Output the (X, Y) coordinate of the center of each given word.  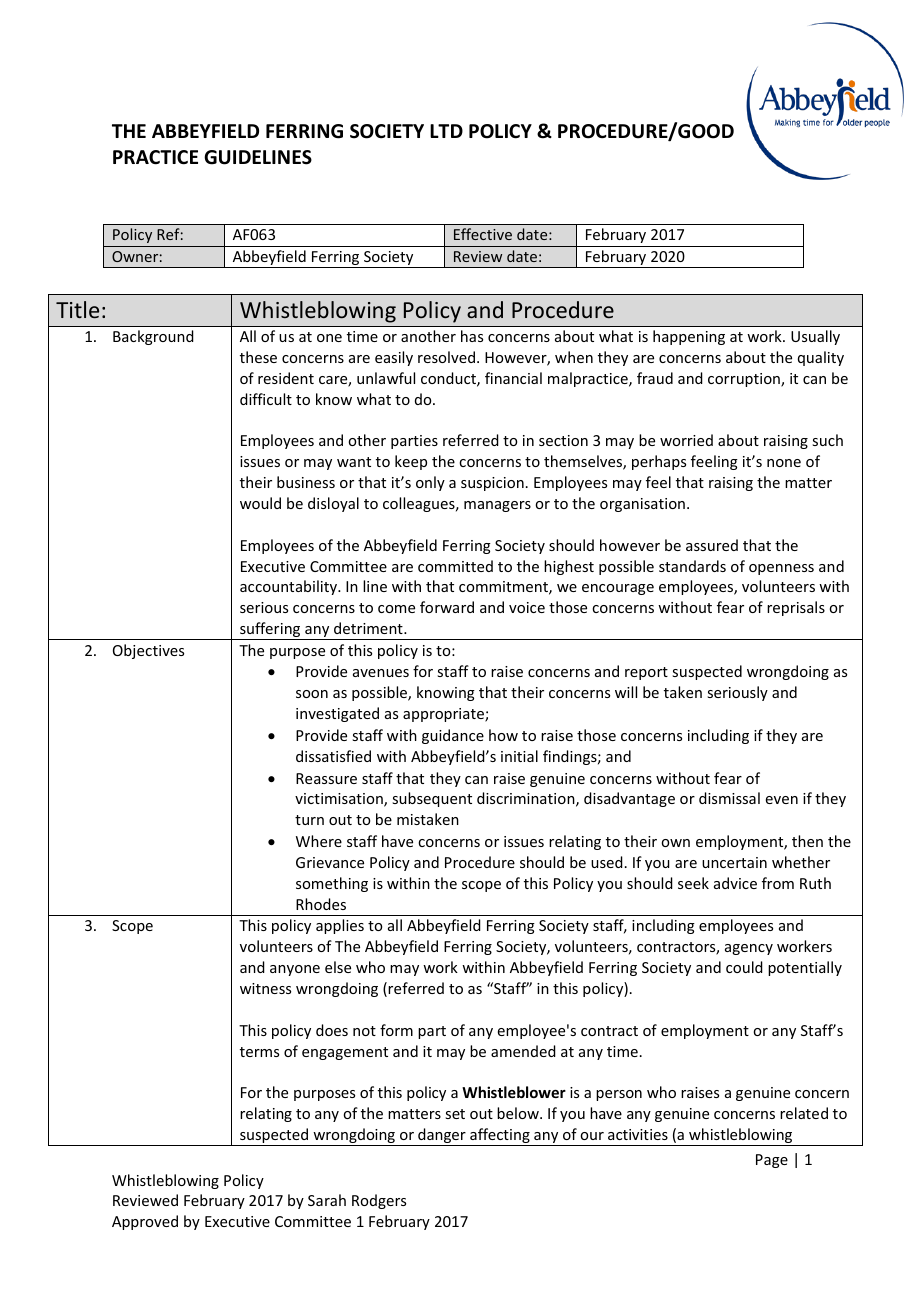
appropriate (444, 715)
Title (77, 309)
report (646, 673)
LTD (446, 131)
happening (689, 337)
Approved (145, 1222)
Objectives (148, 651)
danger (442, 1137)
